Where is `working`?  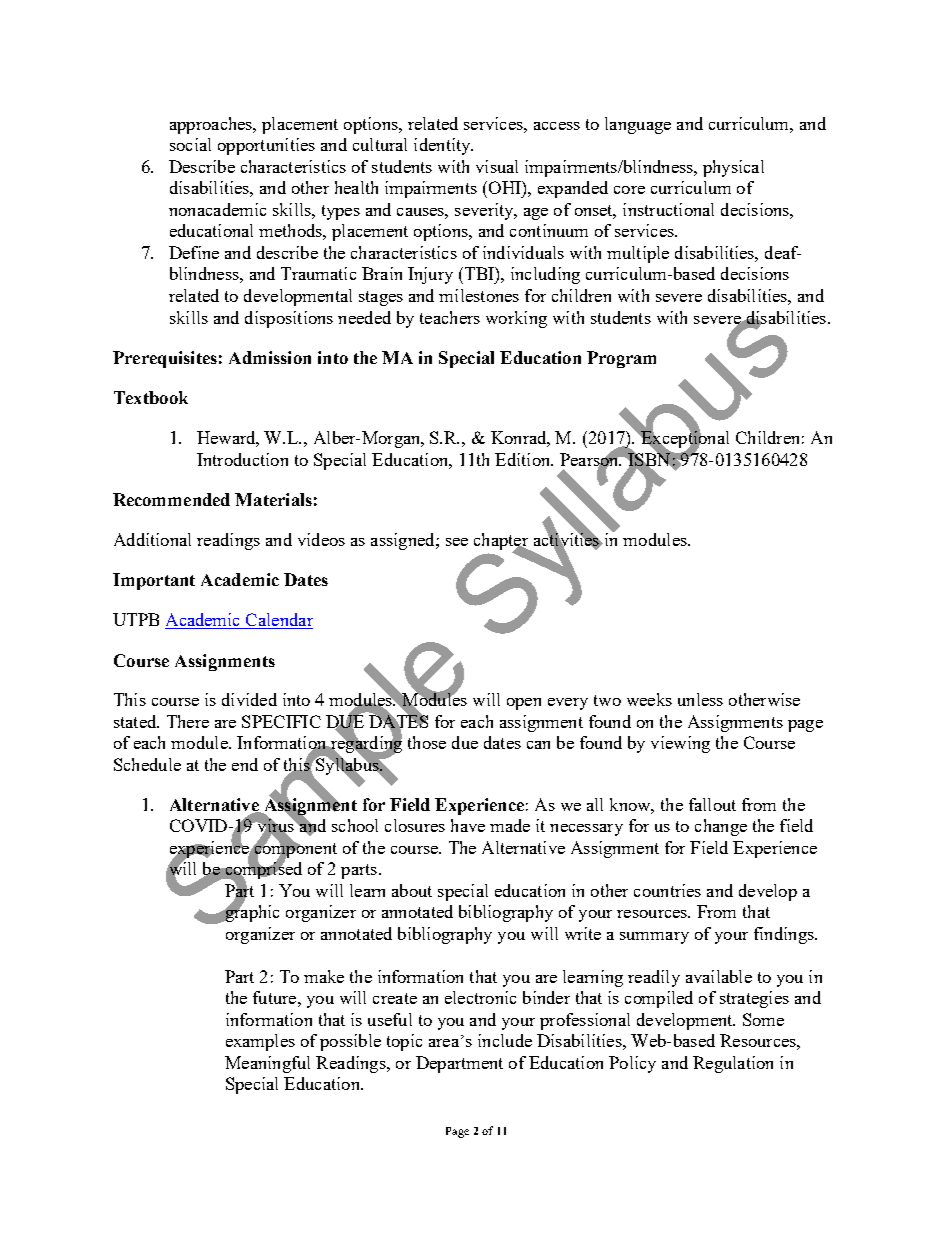 working is located at coordinates (516, 319).
